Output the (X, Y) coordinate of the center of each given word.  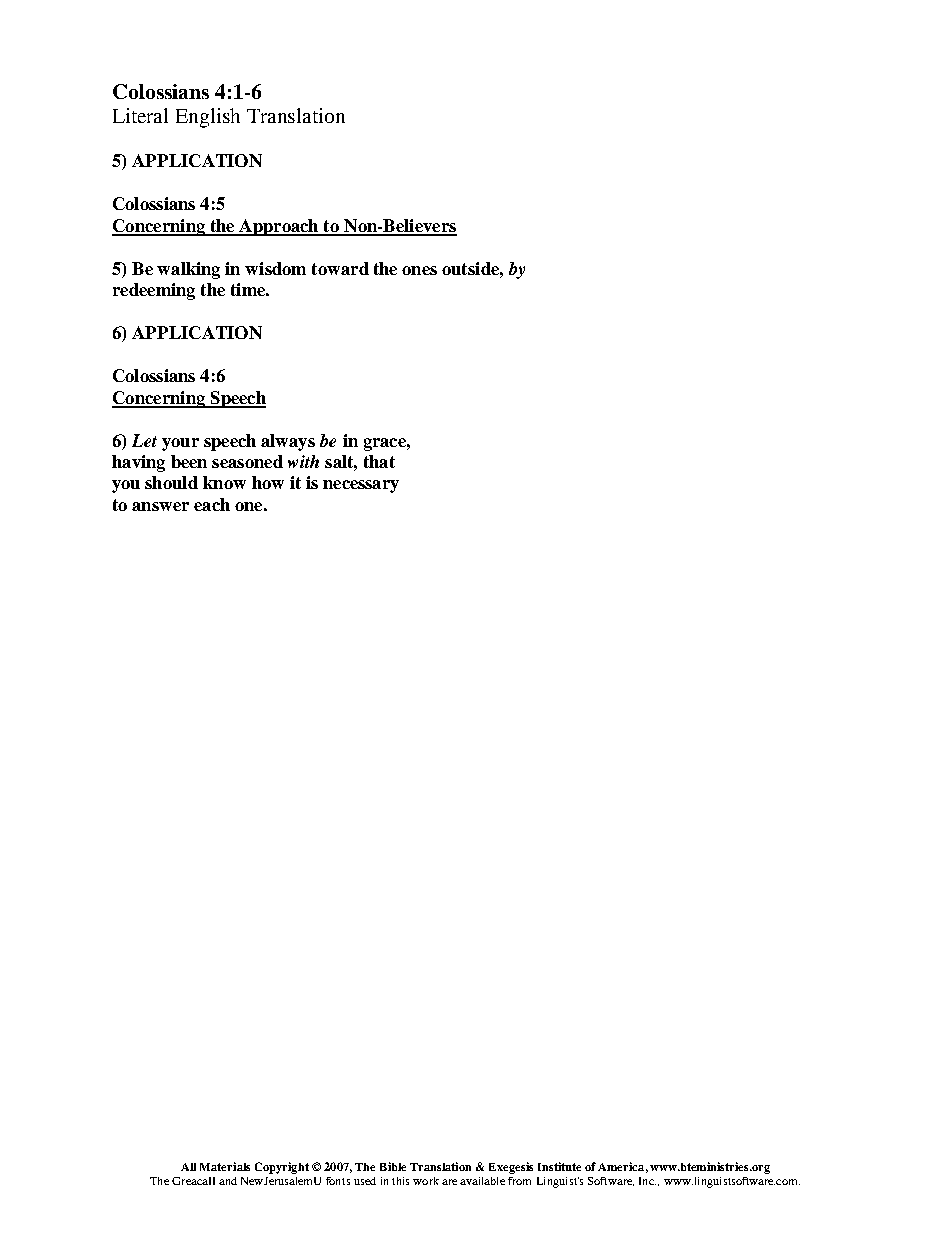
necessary (361, 486)
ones (419, 270)
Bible (393, 1166)
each (212, 504)
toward (340, 268)
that (379, 461)
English (208, 118)
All (188, 1167)
